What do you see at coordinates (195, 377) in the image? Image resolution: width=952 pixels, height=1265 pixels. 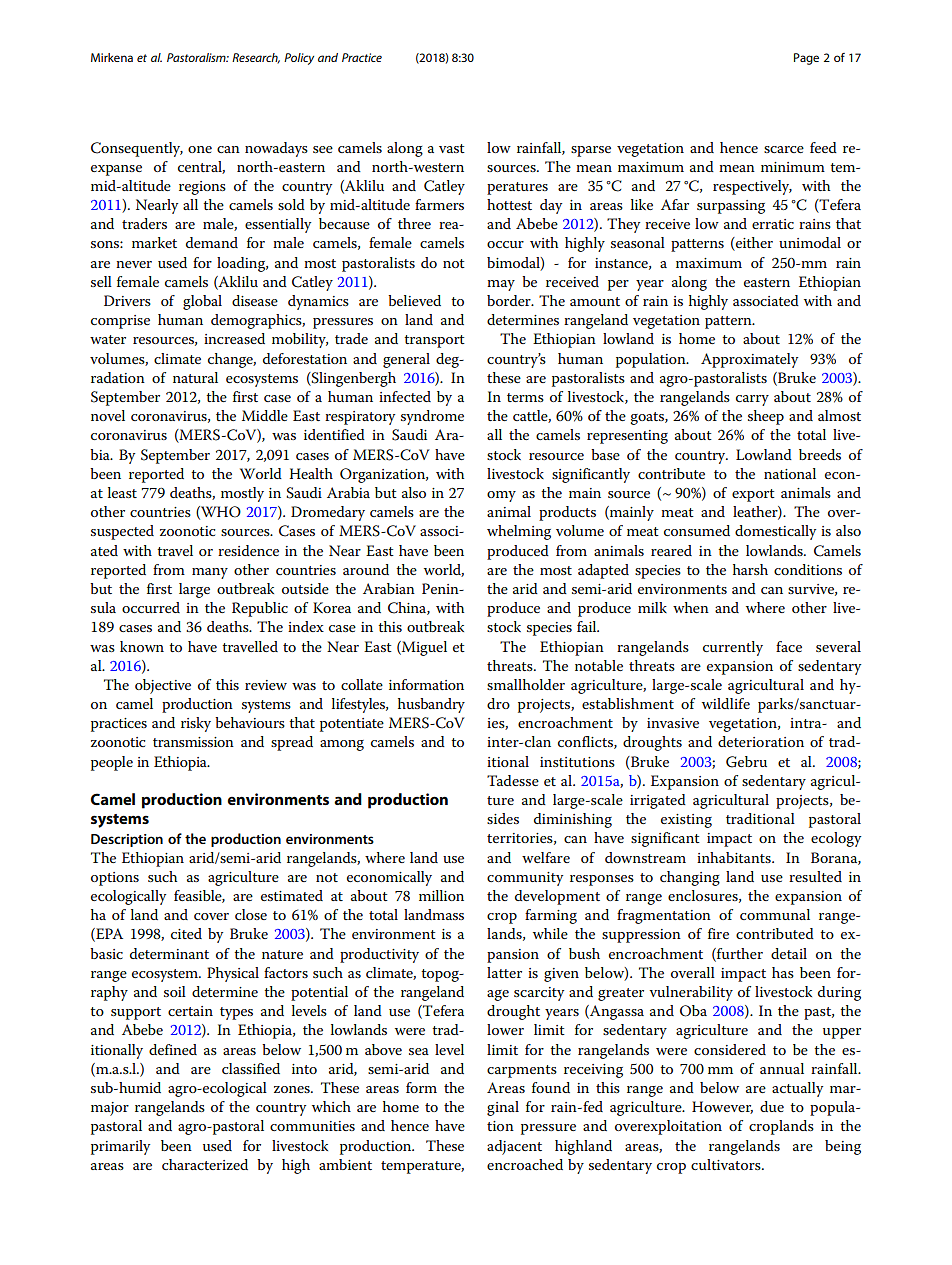 I see `natural` at bounding box center [195, 377].
